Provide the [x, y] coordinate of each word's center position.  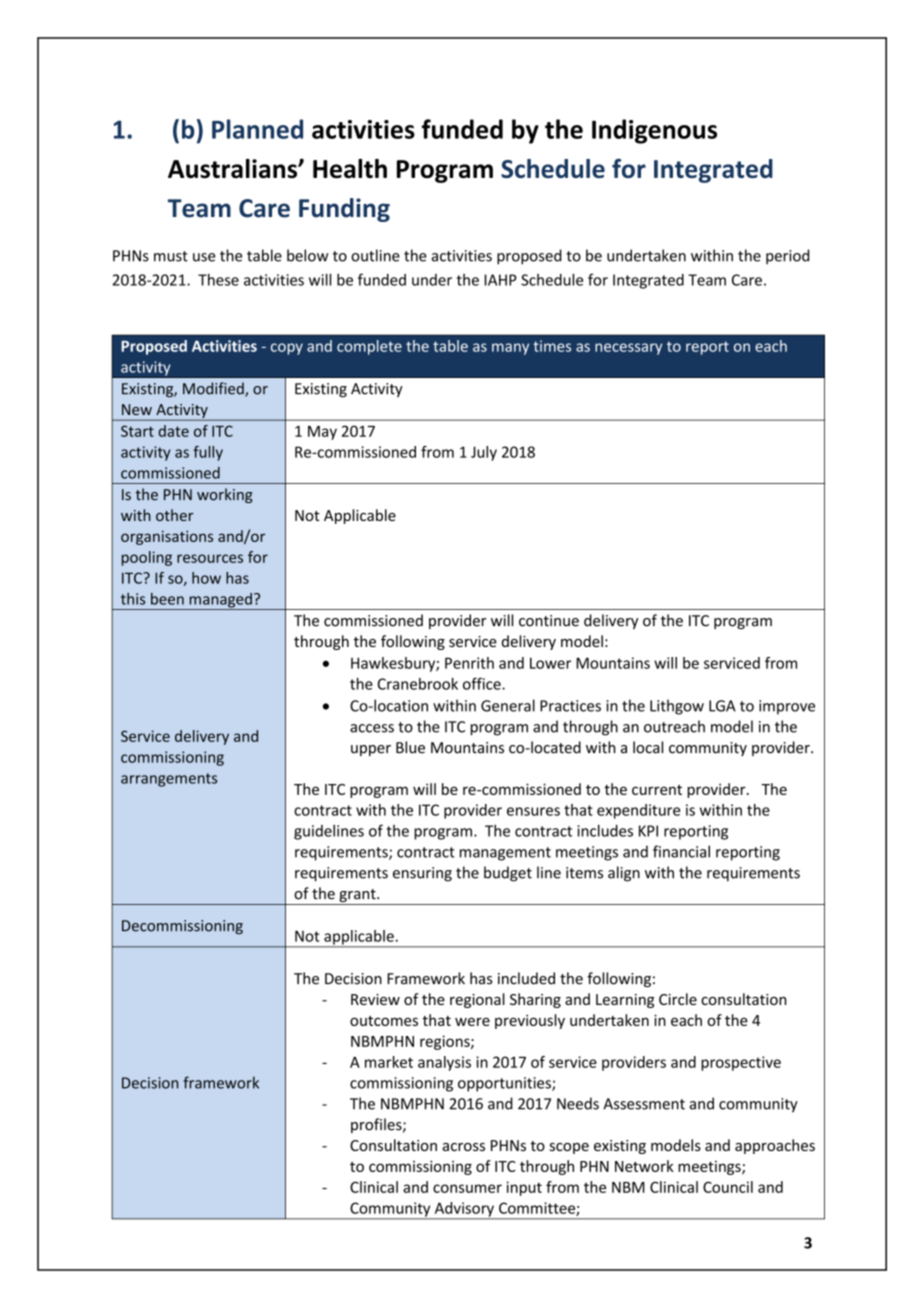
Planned [257, 129]
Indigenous [654, 131]
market [389, 1062]
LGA [722, 706]
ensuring [422, 874]
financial [681, 851]
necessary [628, 349]
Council [728, 1187]
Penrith [469, 663]
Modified [214, 389]
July [484, 453]
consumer [467, 1188]
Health [350, 169]
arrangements [169, 780]
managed [220, 601]
